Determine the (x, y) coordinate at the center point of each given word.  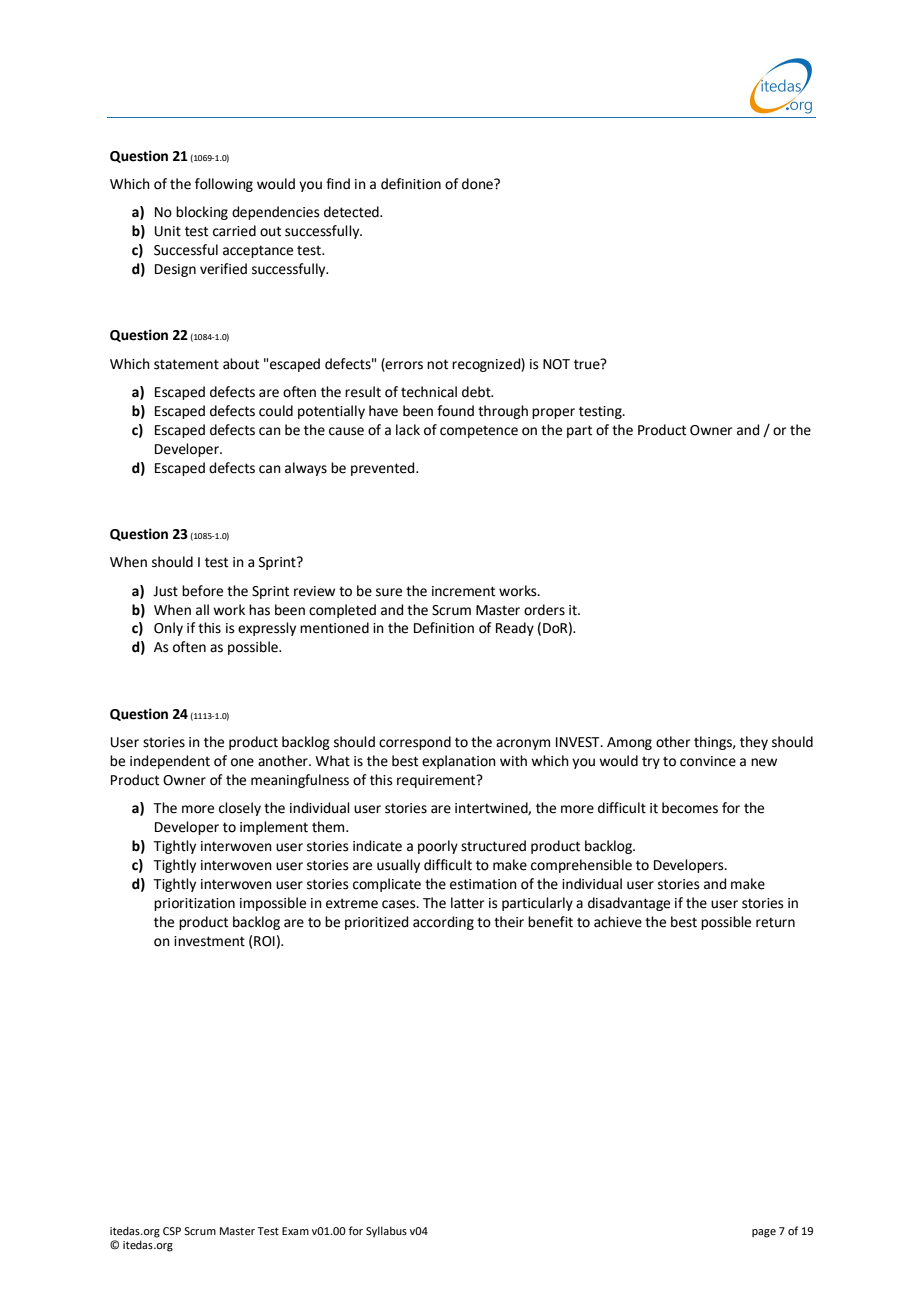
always (306, 469)
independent (170, 762)
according (443, 923)
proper (553, 413)
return (775, 922)
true (588, 364)
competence (479, 431)
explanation (459, 762)
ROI (264, 941)
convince (708, 761)
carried (234, 231)
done (478, 184)
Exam (295, 1231)
